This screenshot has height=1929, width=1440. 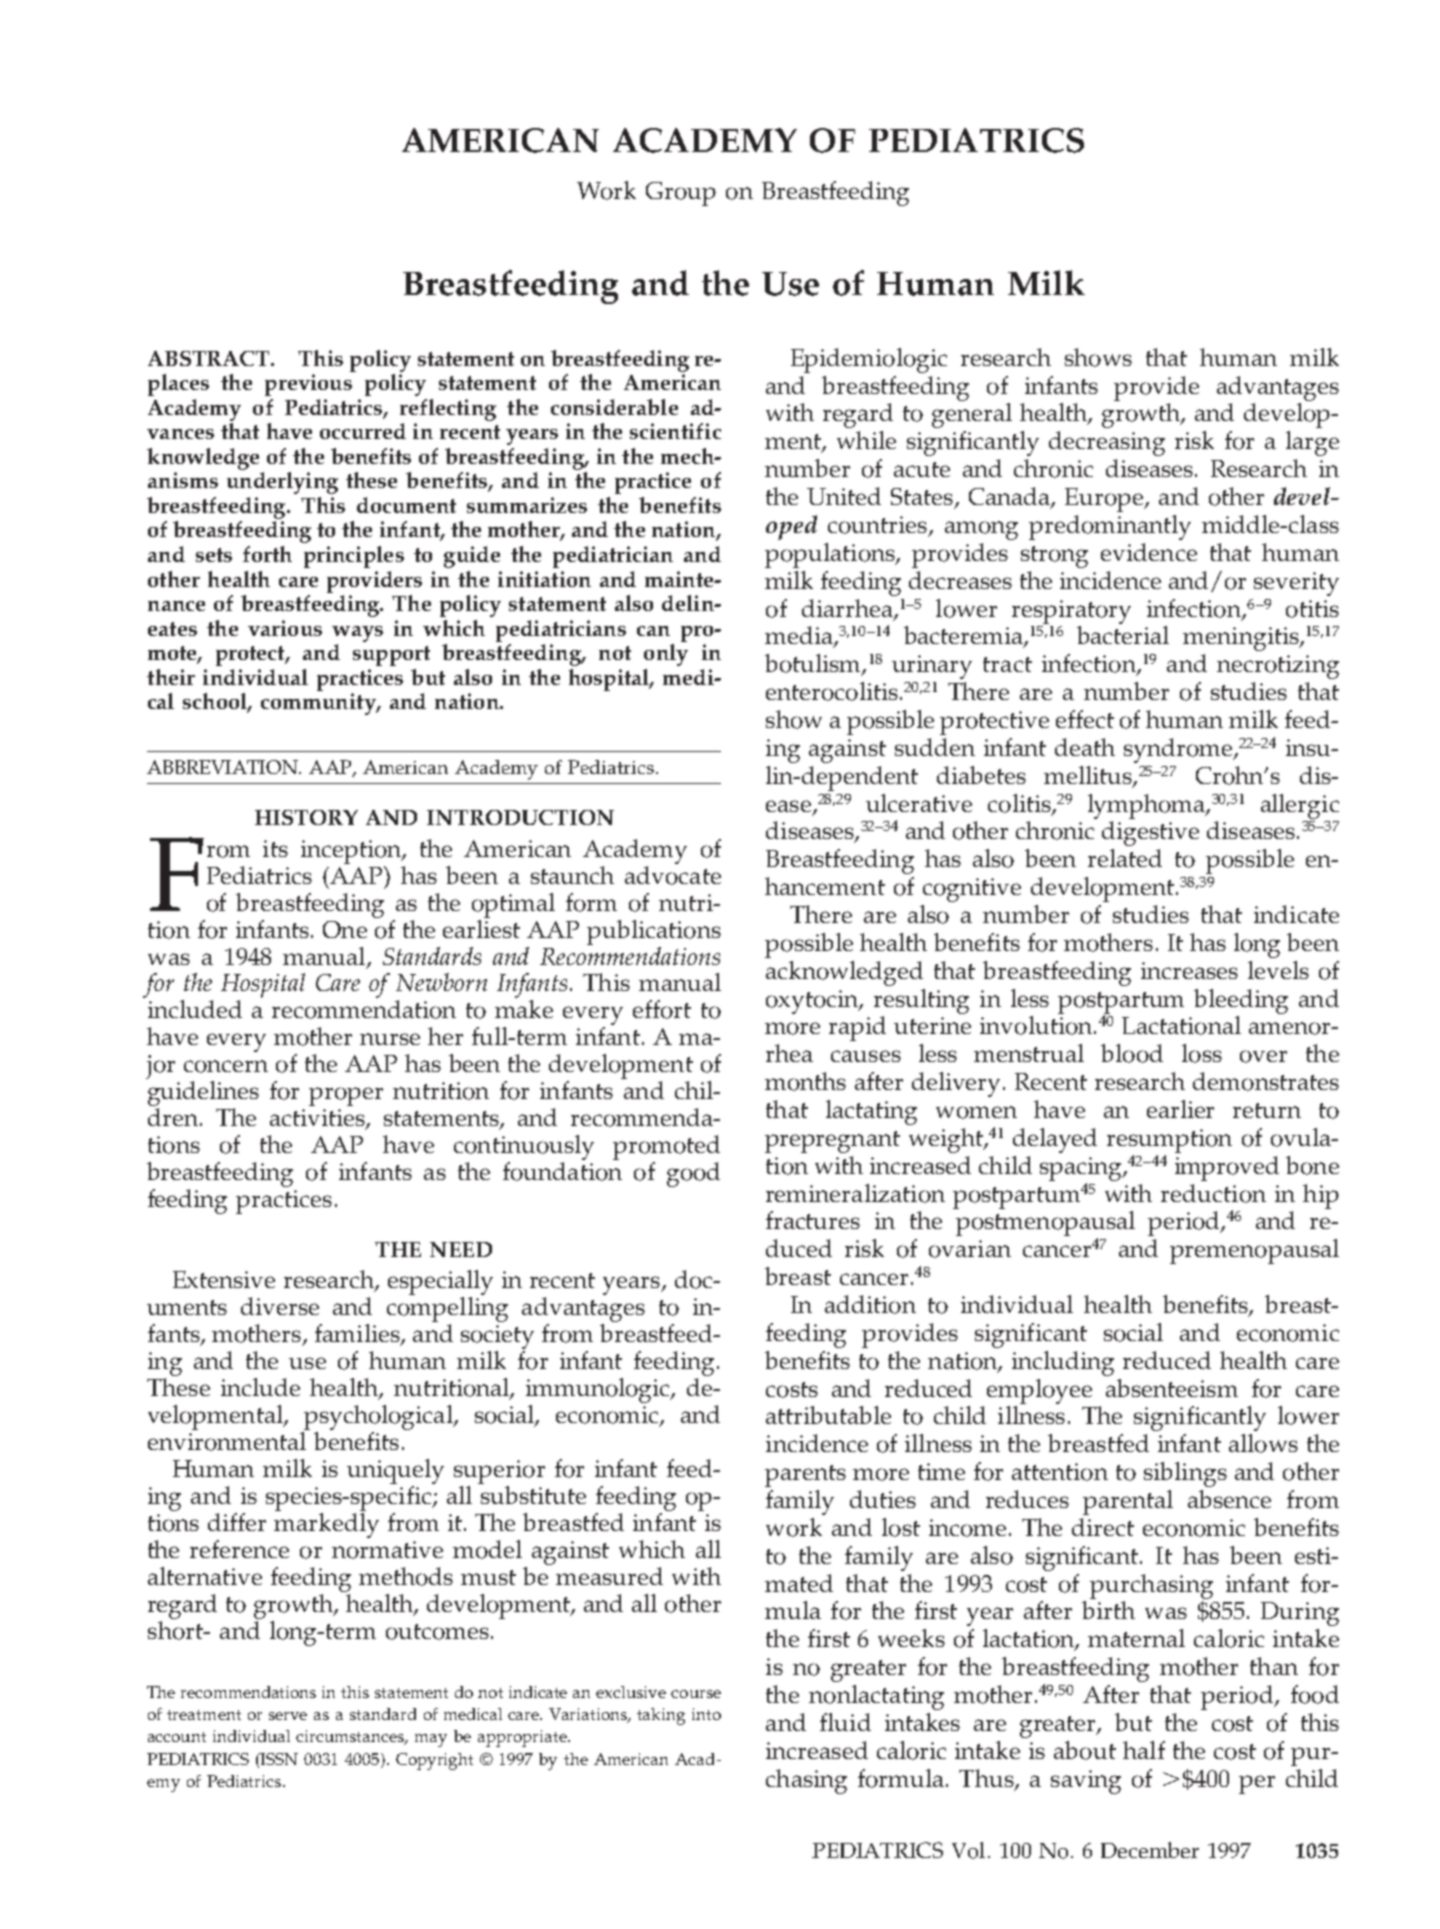 I want to click on only, so click(x=666, y=655).
